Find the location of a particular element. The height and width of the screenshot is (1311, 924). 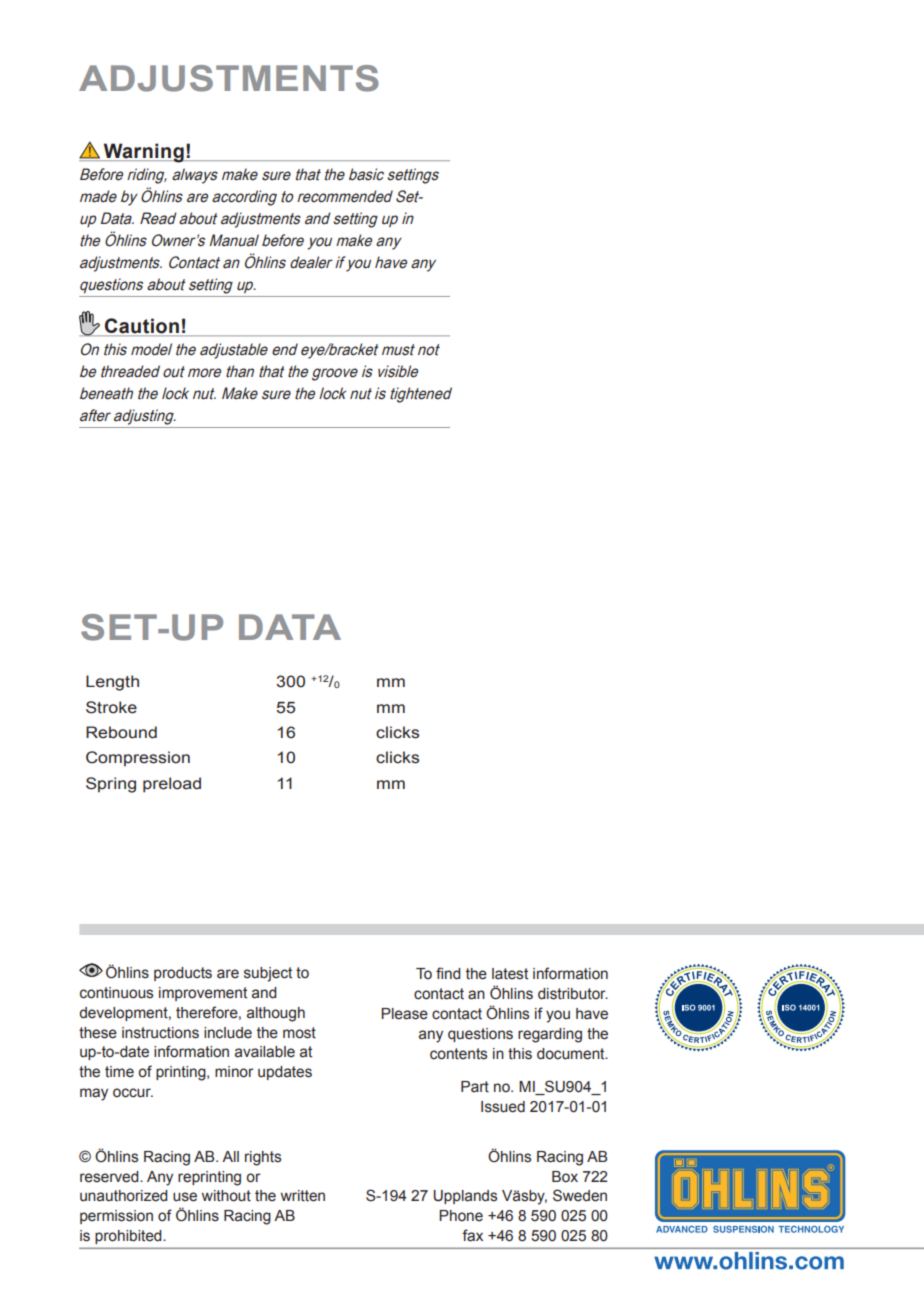

Compression is located at coordinates (138, 758).
